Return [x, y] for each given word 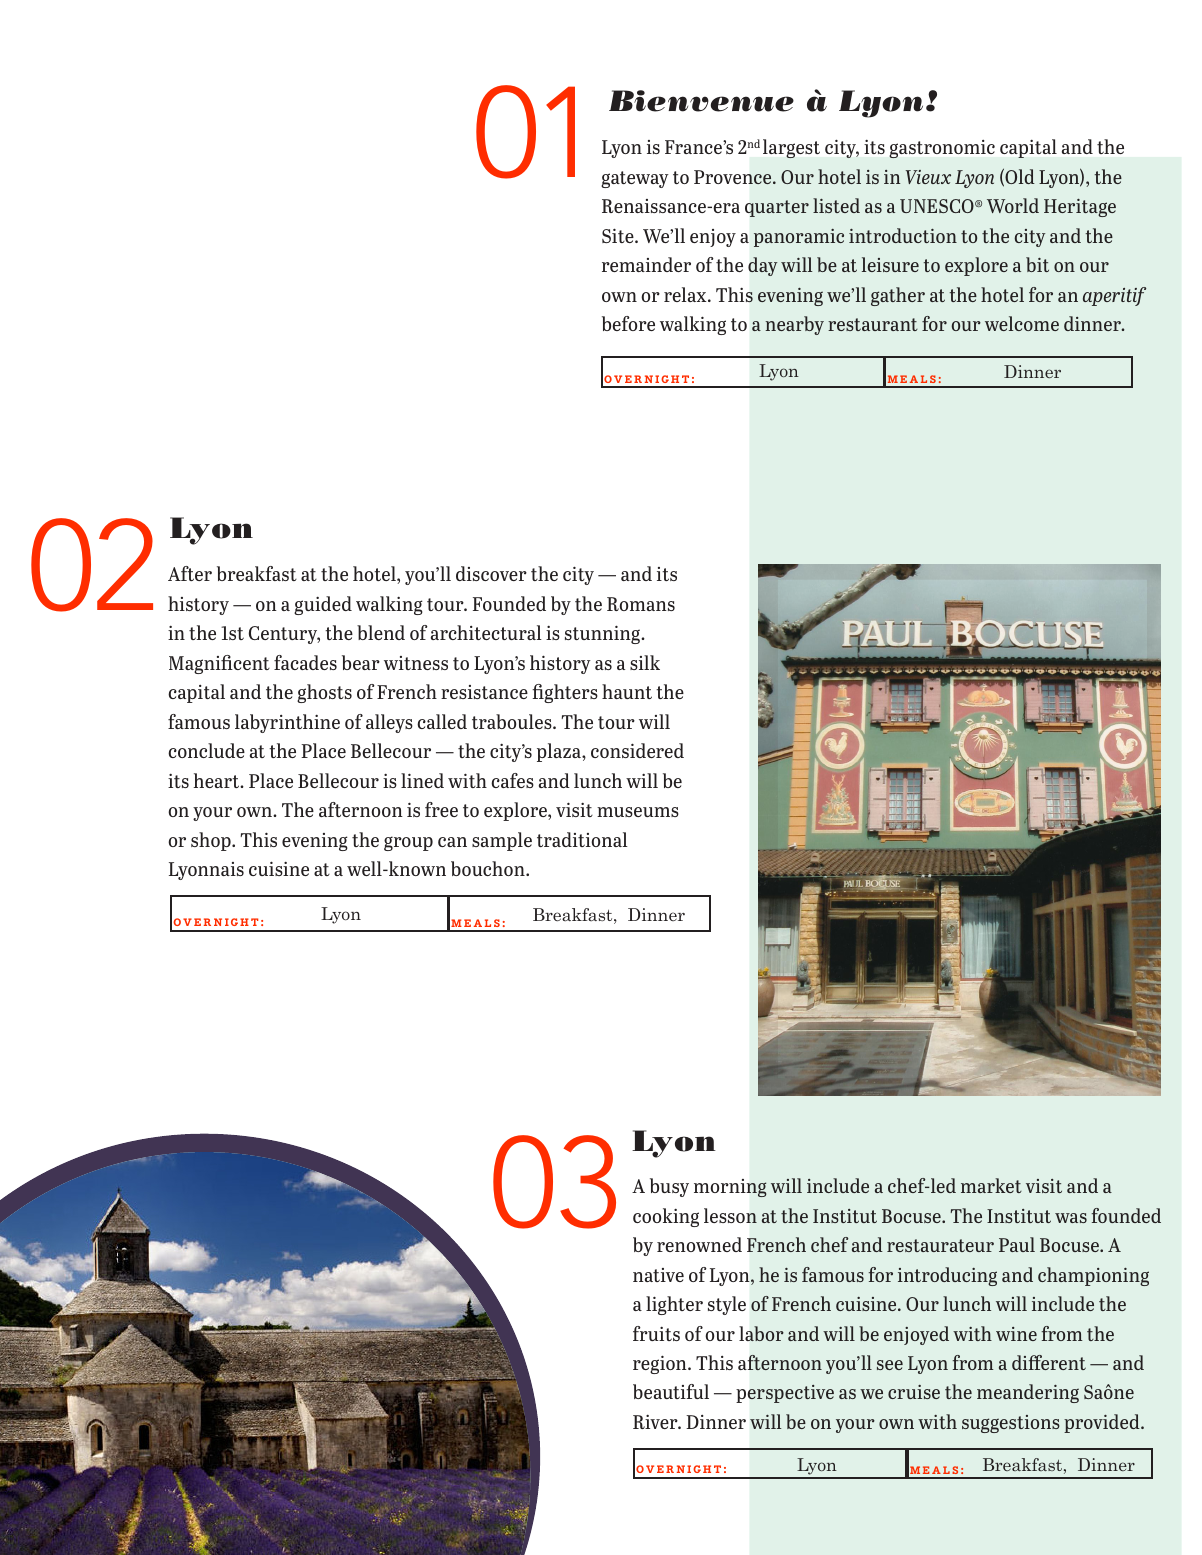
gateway [635, 179]
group [408, 843]
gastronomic [942, 149]
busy [669, 1187]
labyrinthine [287, 723]
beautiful [671, 1391]
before [628, 323]
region [661, 1364]
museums [638, 812]
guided [323, 605]
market [991, 1185]
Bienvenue [701, 101]
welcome [1022, 323]
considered [637, 750]
